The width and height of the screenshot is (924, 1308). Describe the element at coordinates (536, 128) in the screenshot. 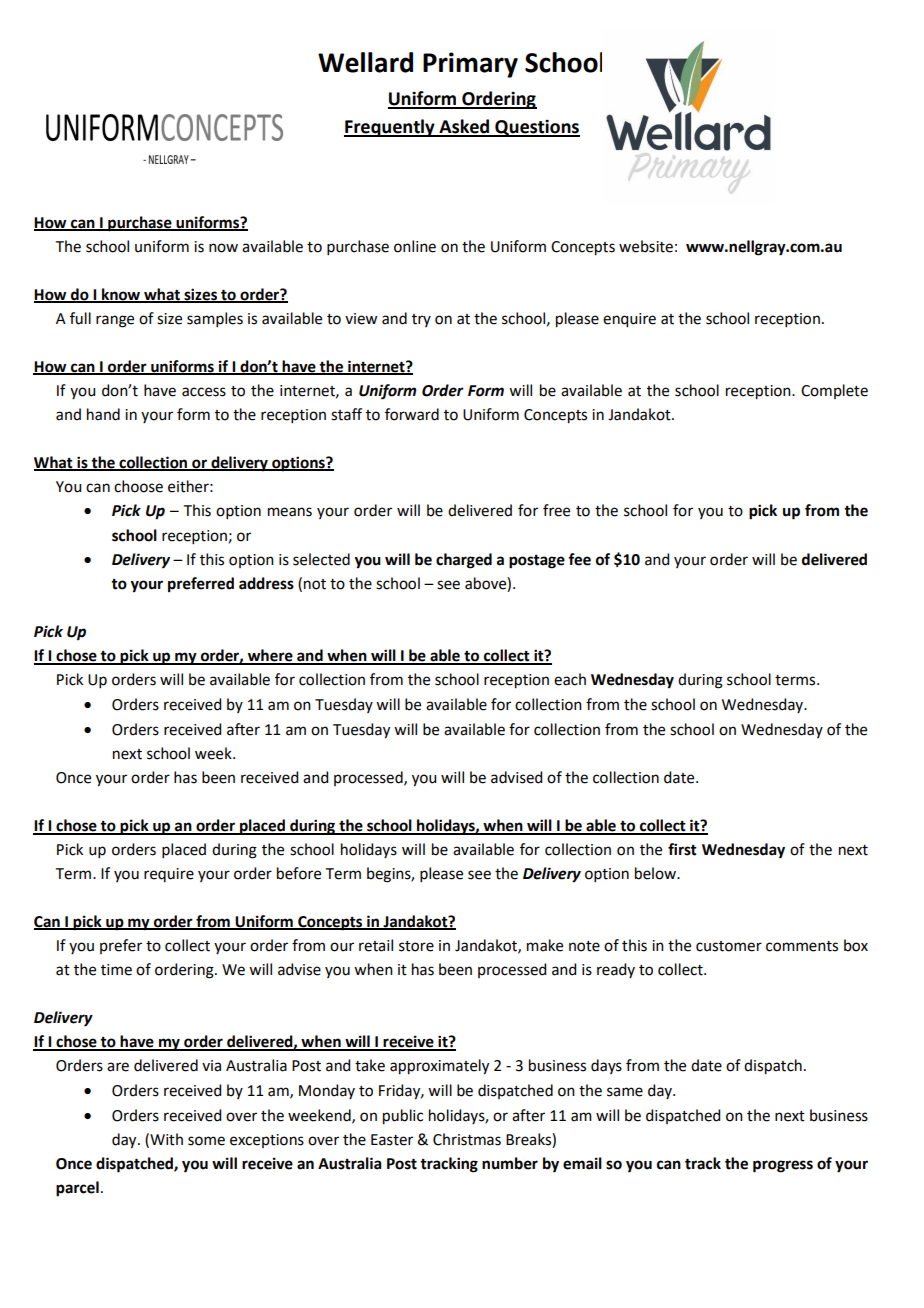

I see `Questions` at that location.
